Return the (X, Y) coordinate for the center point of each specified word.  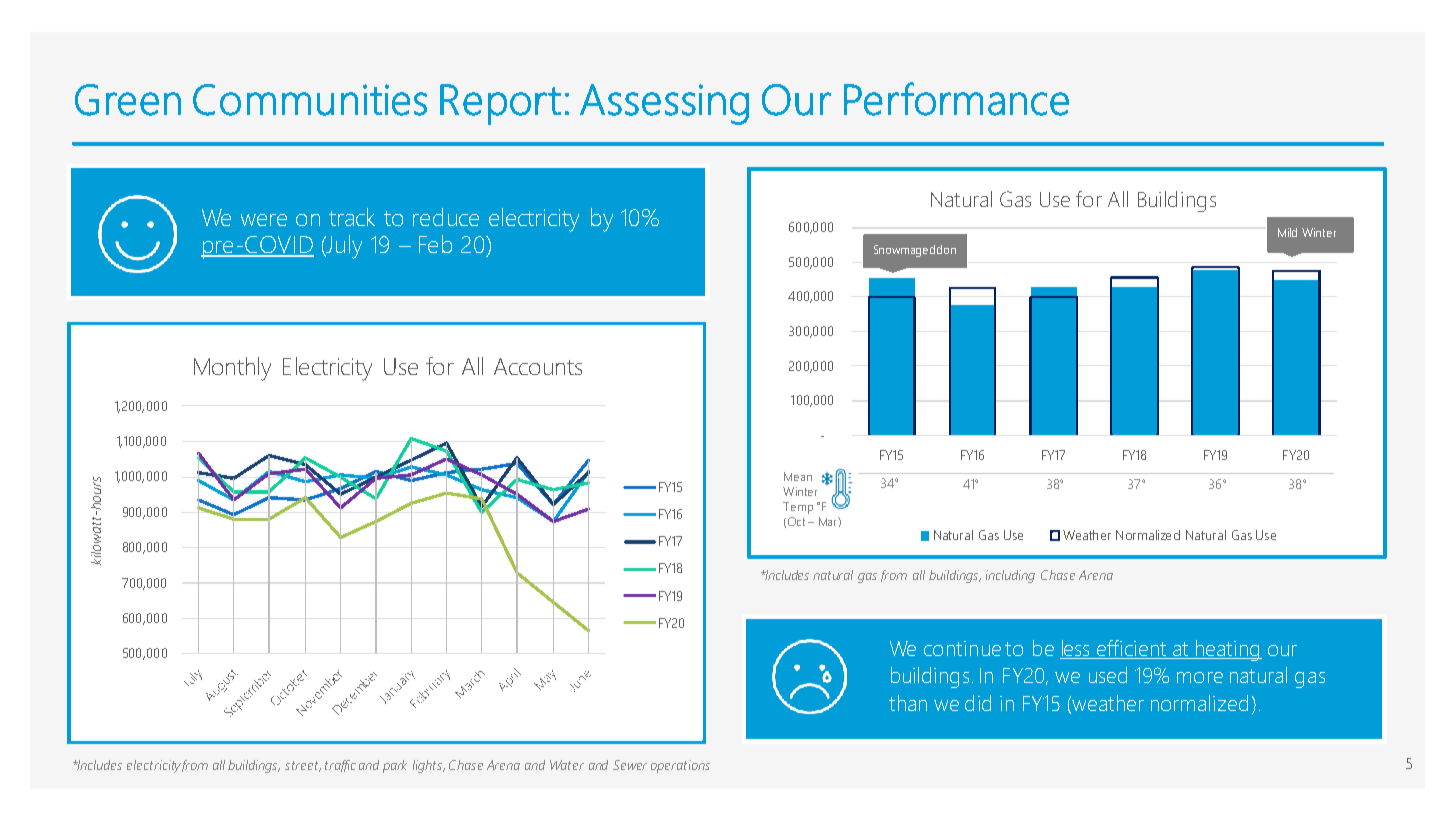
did (978, 703)
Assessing (664, 104)
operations (680, 766)
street (303, 766)
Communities (310, 100)
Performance (956, 99)
